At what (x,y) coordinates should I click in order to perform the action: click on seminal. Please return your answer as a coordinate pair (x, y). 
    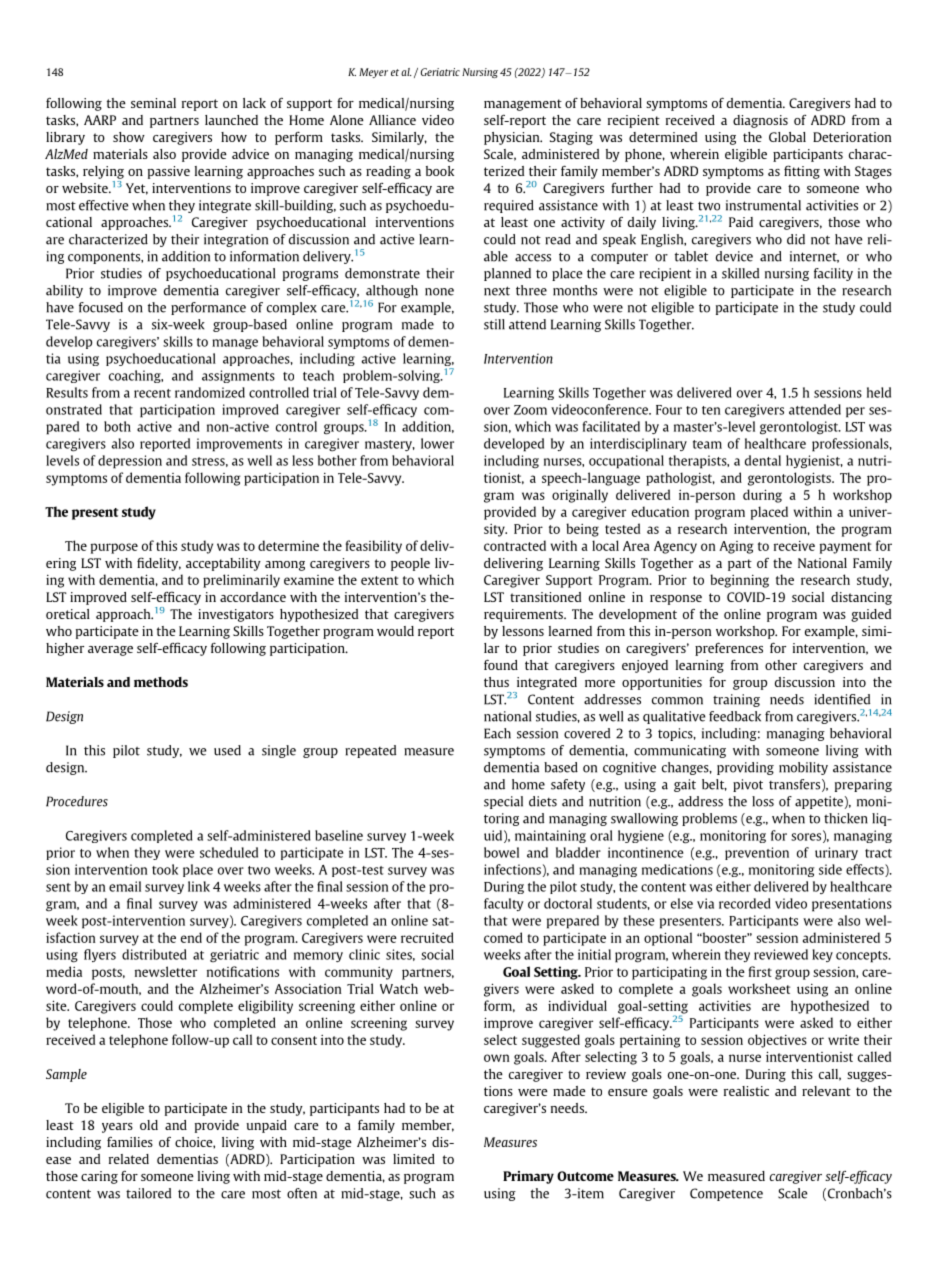
    Looking at the image, I should click on (153, 103).
